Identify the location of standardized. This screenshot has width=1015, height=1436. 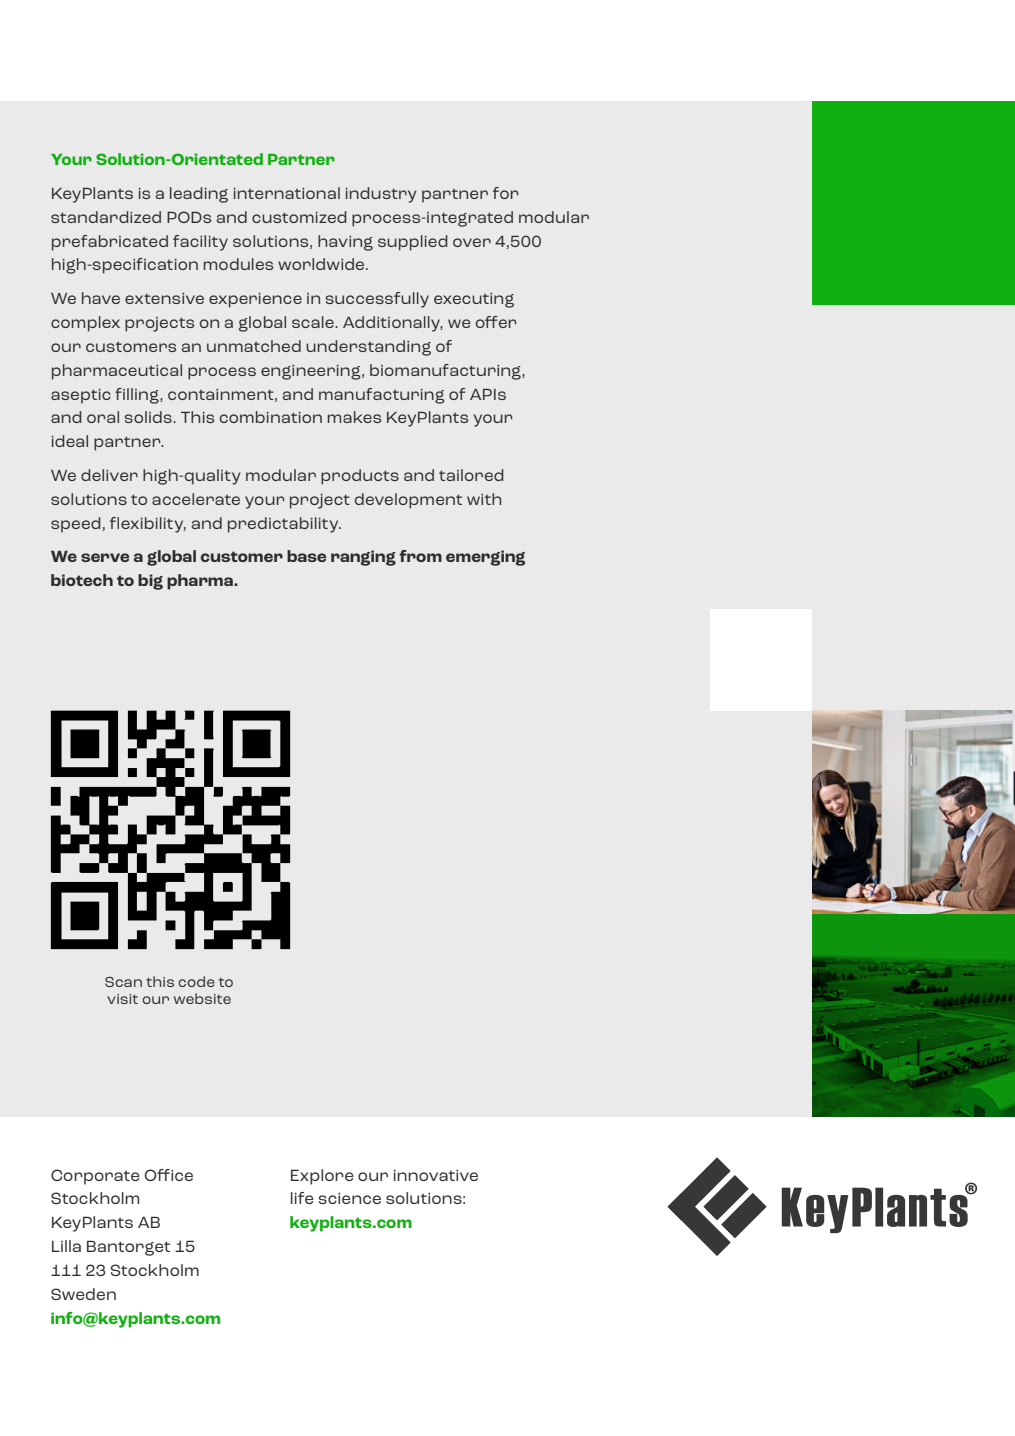
(106, 217).
